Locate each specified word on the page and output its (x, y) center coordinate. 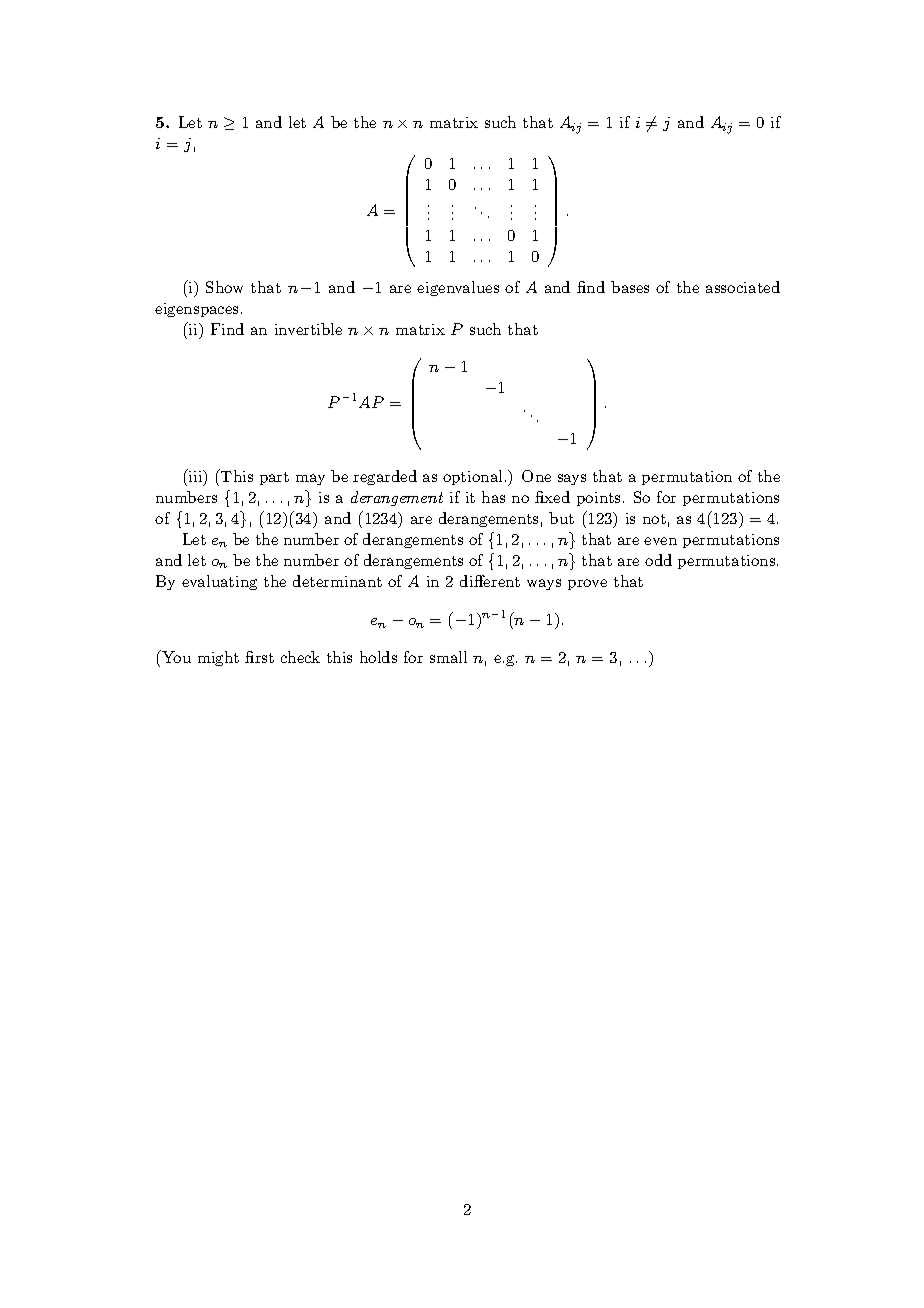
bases (630, 287)
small (448, 657)
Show (224, 287)
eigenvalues (458, 288)
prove (587, 584)
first (259, 657)
